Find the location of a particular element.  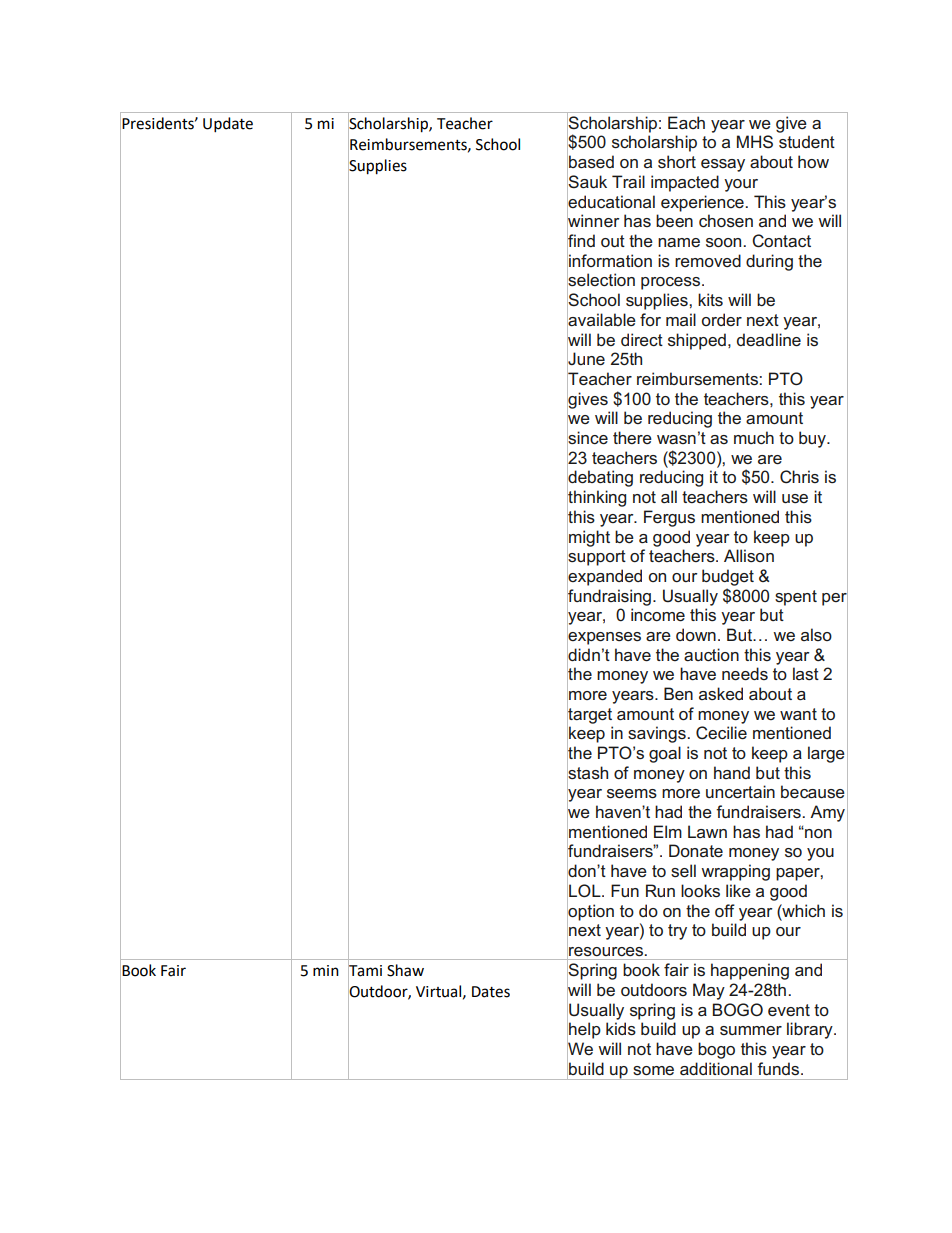

essay is located at coordinates (723, 165).
